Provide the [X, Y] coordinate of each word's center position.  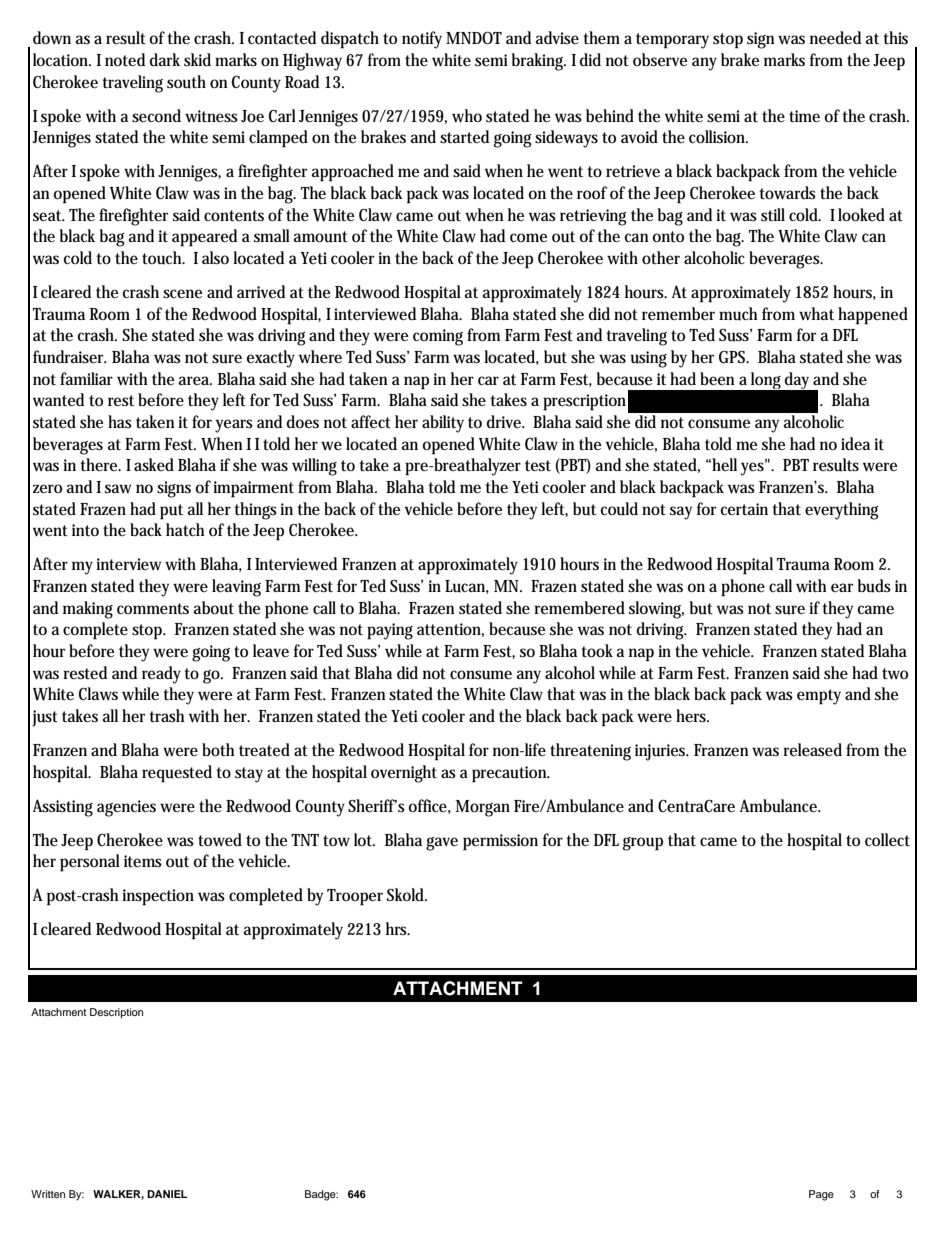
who [467, 116]
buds [874, 586]
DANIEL [167, 1194]
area [195, 380]
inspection [158, 897]
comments [153, 609]
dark [165, 59]
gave [442, 844]
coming [438, 337]
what [816, 313]
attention [450, 630]
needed [835, 37]
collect [887, 839]
